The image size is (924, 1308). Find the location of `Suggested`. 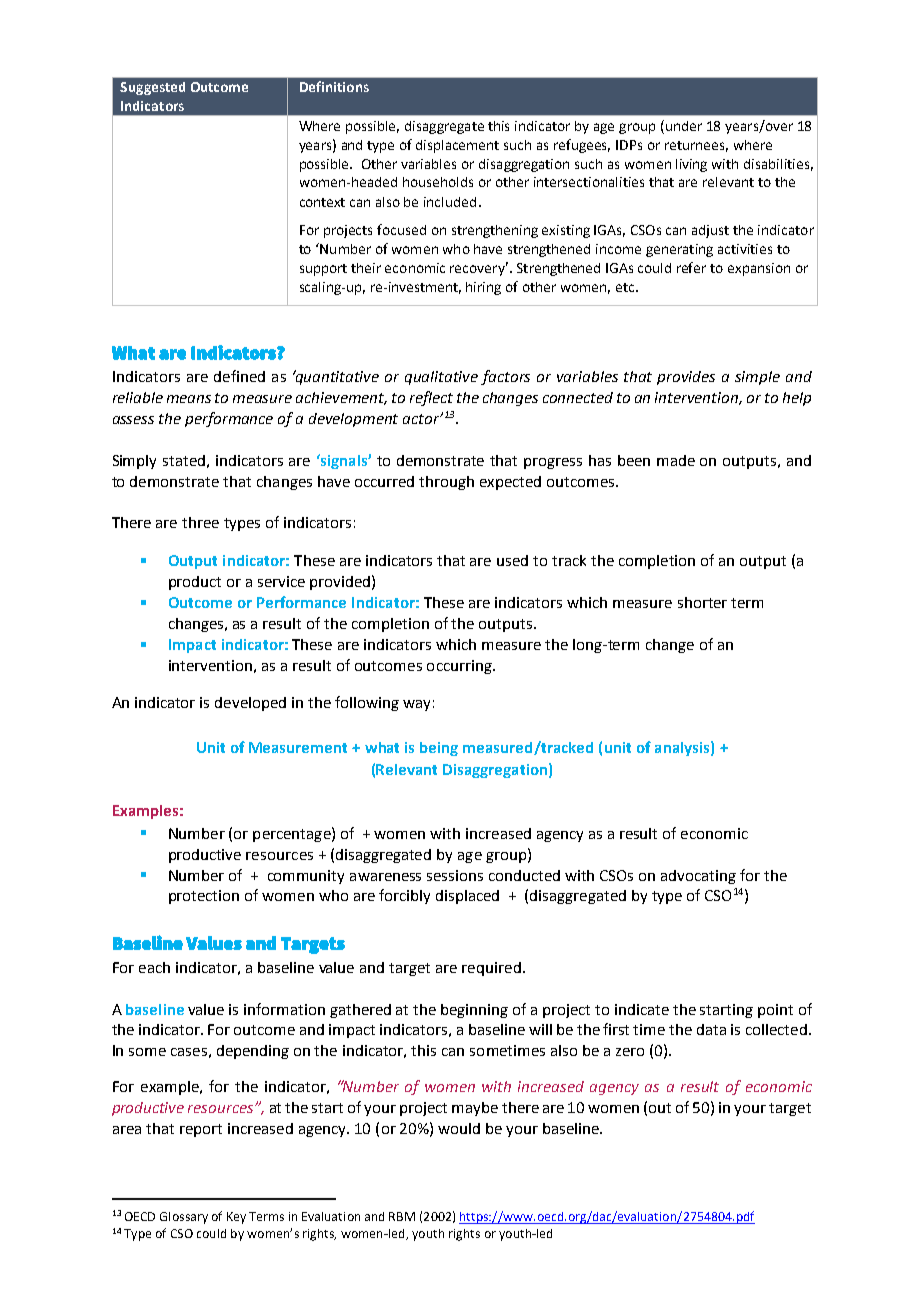

Suggested is located at coordinates (152, 88).
